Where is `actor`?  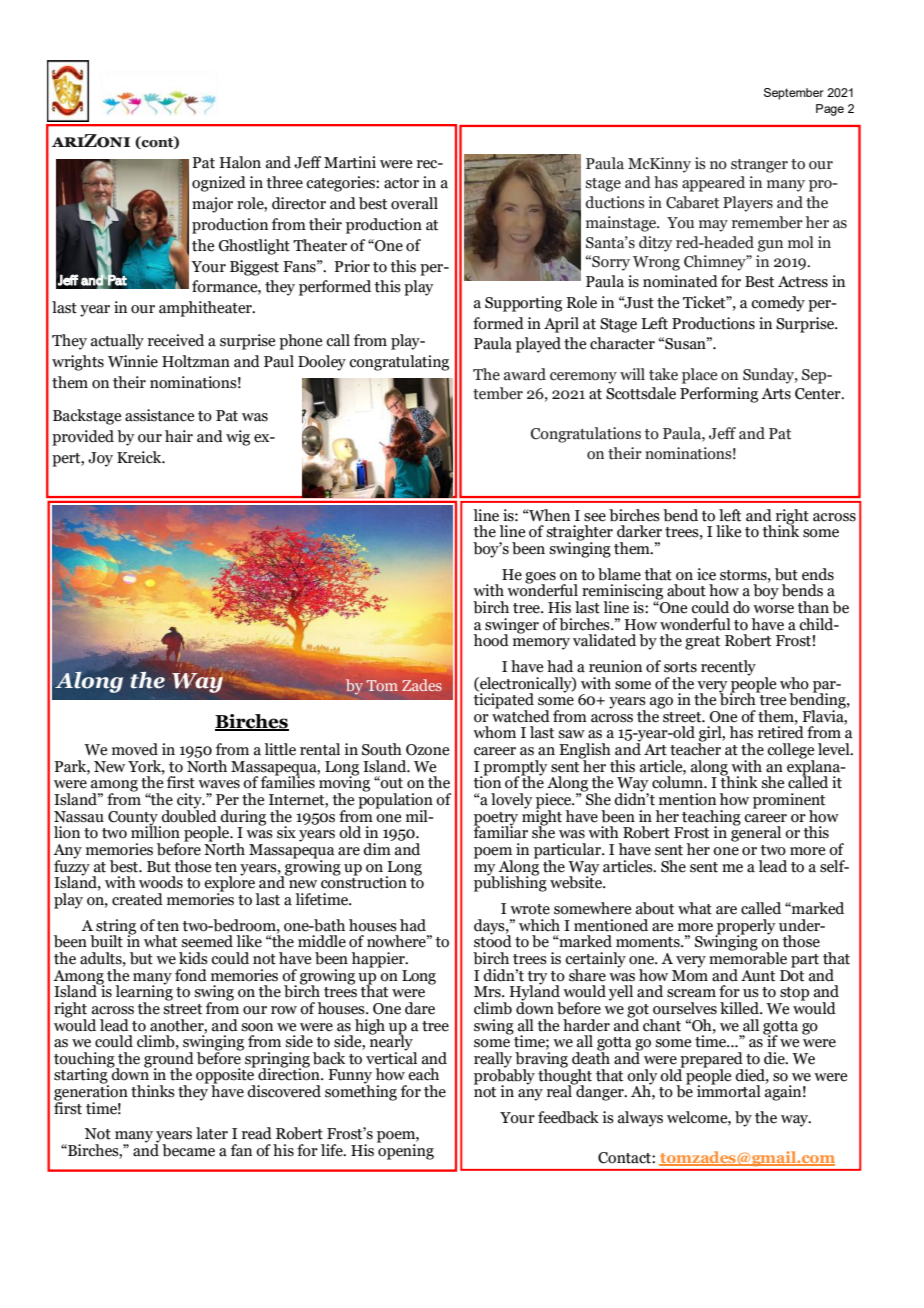 actor is located at coordinates (401, 183).
